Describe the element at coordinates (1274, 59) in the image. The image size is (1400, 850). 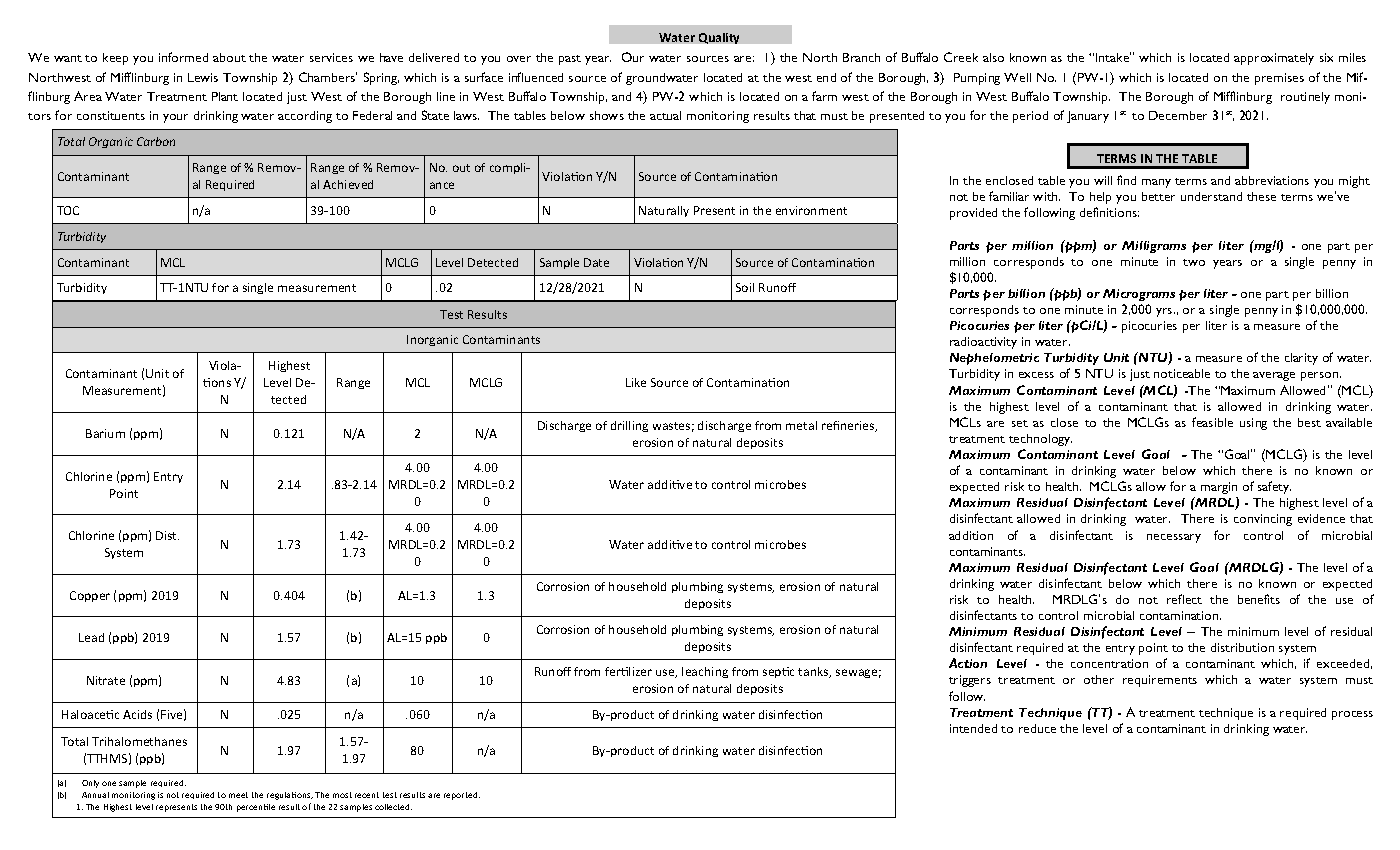
I see `approximately` at that location.
